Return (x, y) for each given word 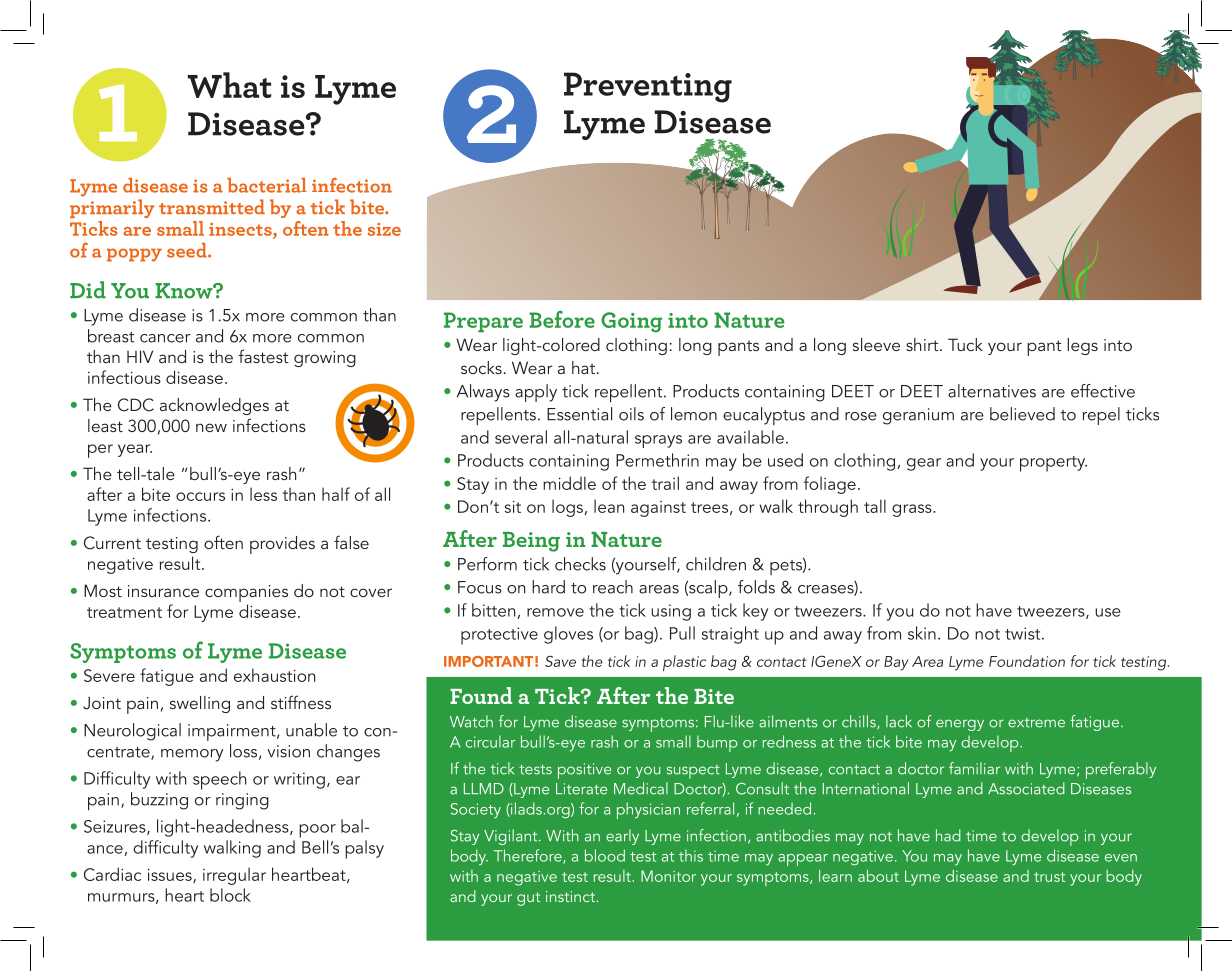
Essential (579, 414)
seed (188, 250)
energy (960, 725)
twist (1024, 633)
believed (1022, 414)
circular (491, 741)
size (384, 229)
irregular (234, 876)
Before (562, 319)
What (230, 85)
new (211, 427)
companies (246, 593)
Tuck (965, 344)
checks (580, 564)
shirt (923, 344)
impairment (233, 732)
